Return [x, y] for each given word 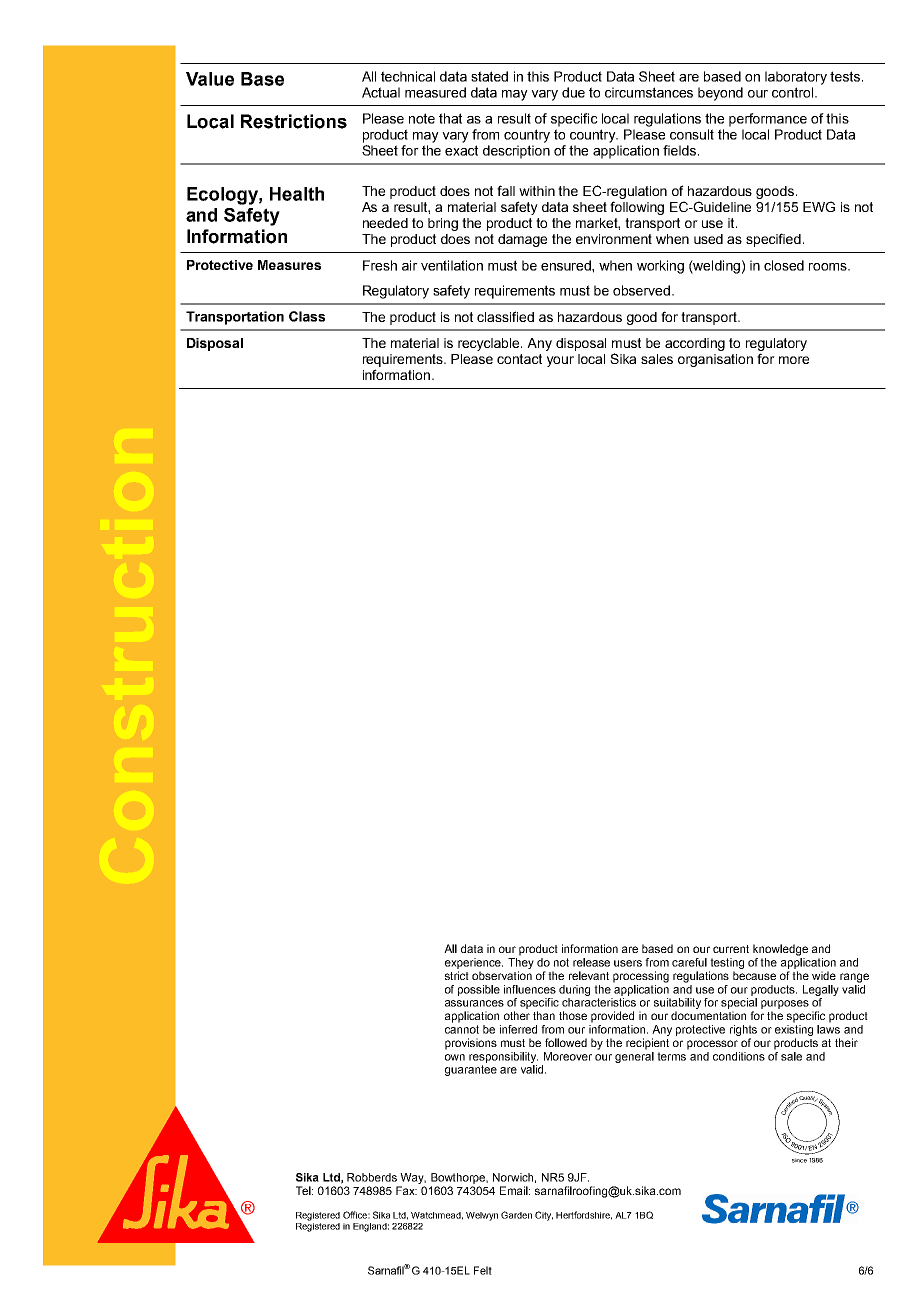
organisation [715, 360]
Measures [289, 265]
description [516, 152]
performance [768, 120]
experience [474, 963]
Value [210, 79]
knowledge [780, 950]
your [560, 361]
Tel [304, 1190]
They [521, 963]
